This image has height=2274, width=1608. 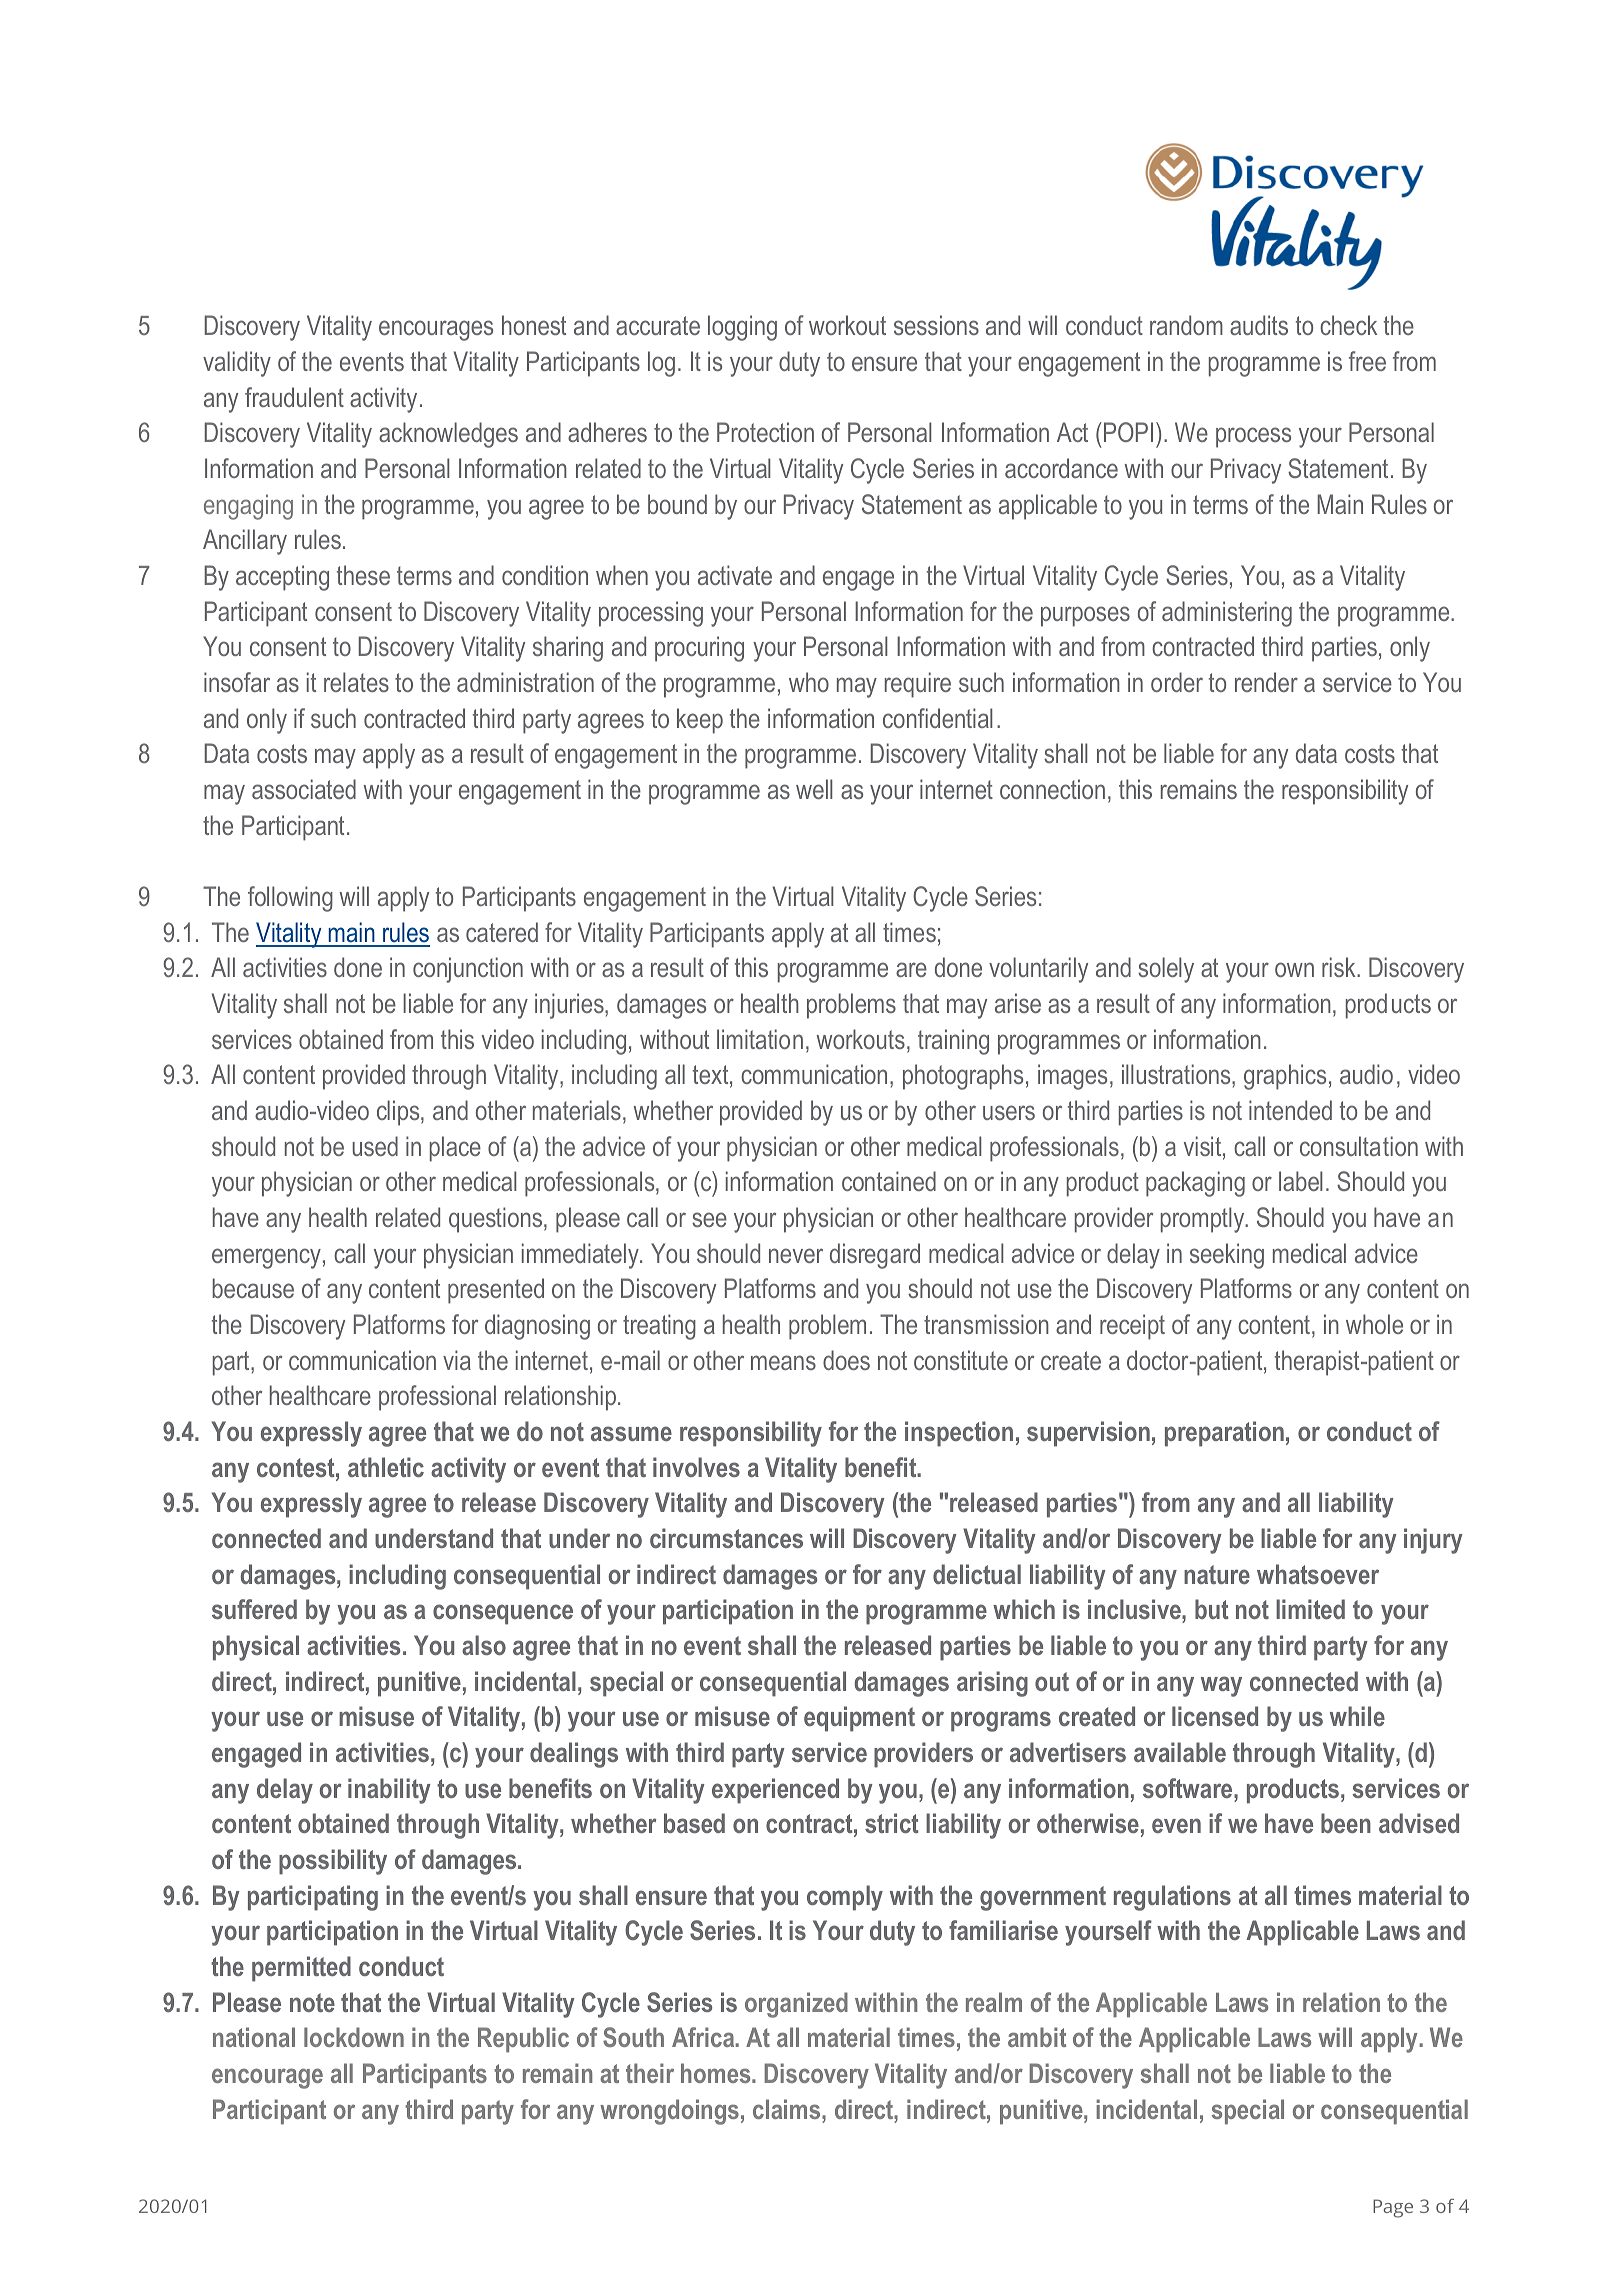 What do you see at coordinates (1357, 1716) in the image?
I see `while` at bounding box center [1357, 1716].
